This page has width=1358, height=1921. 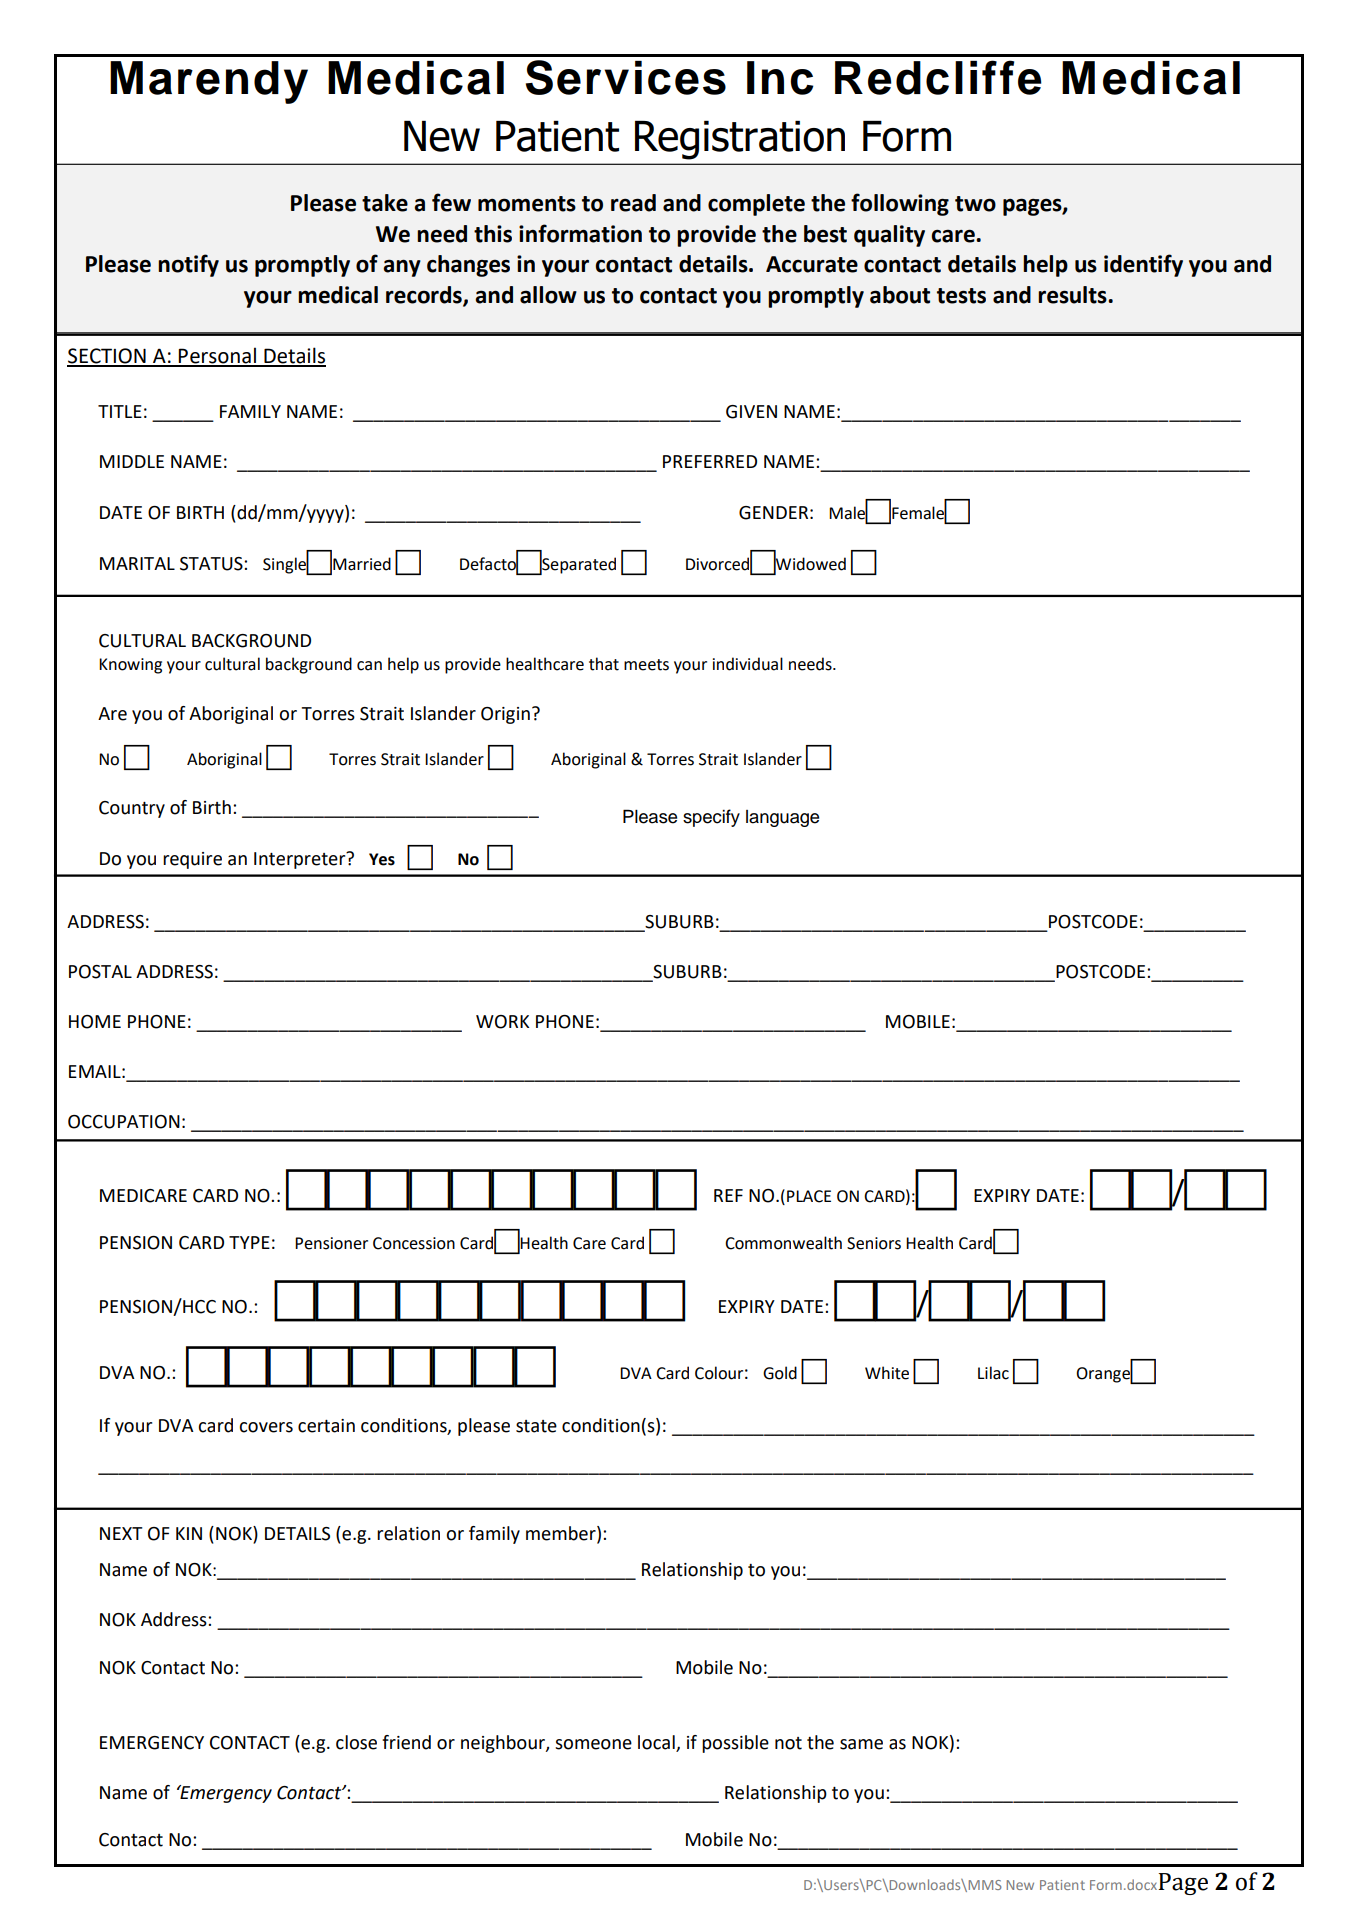 What do you see at coordinates (192, 860) in the page?
I see `require` at bounding box center [192, 860].
